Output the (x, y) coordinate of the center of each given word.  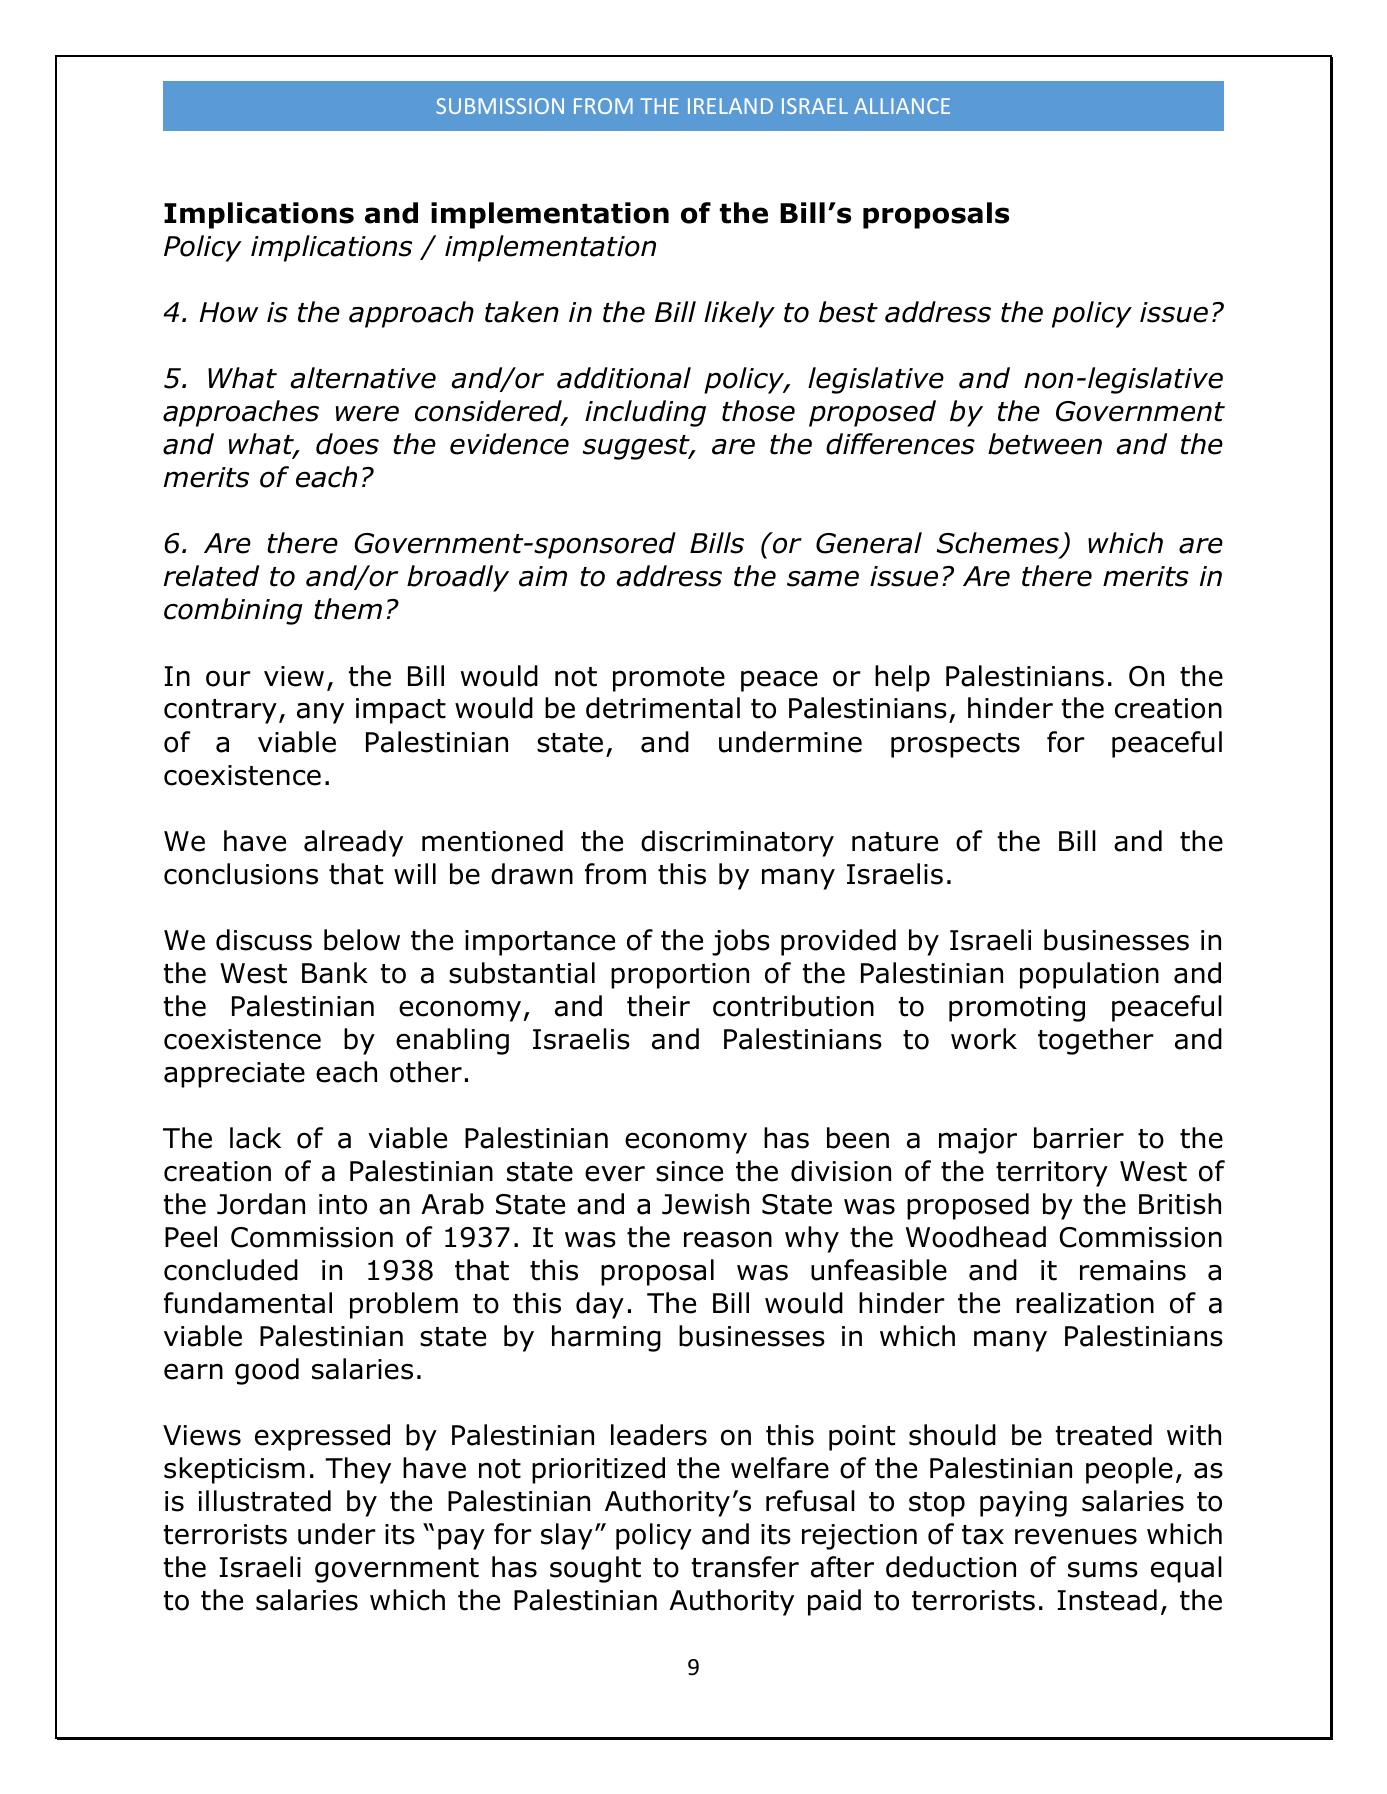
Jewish (705, 1204)
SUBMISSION (500, 106)
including (645, 413)
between (1045, 444)
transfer (745, 1567)
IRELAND (730, 106)
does (347, 444)
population (1089, 975)
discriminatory (737, 843)
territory (1052, 1174)
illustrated (265, 1501)
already (353, 843)
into (343, 1204)
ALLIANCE (902, 106)
